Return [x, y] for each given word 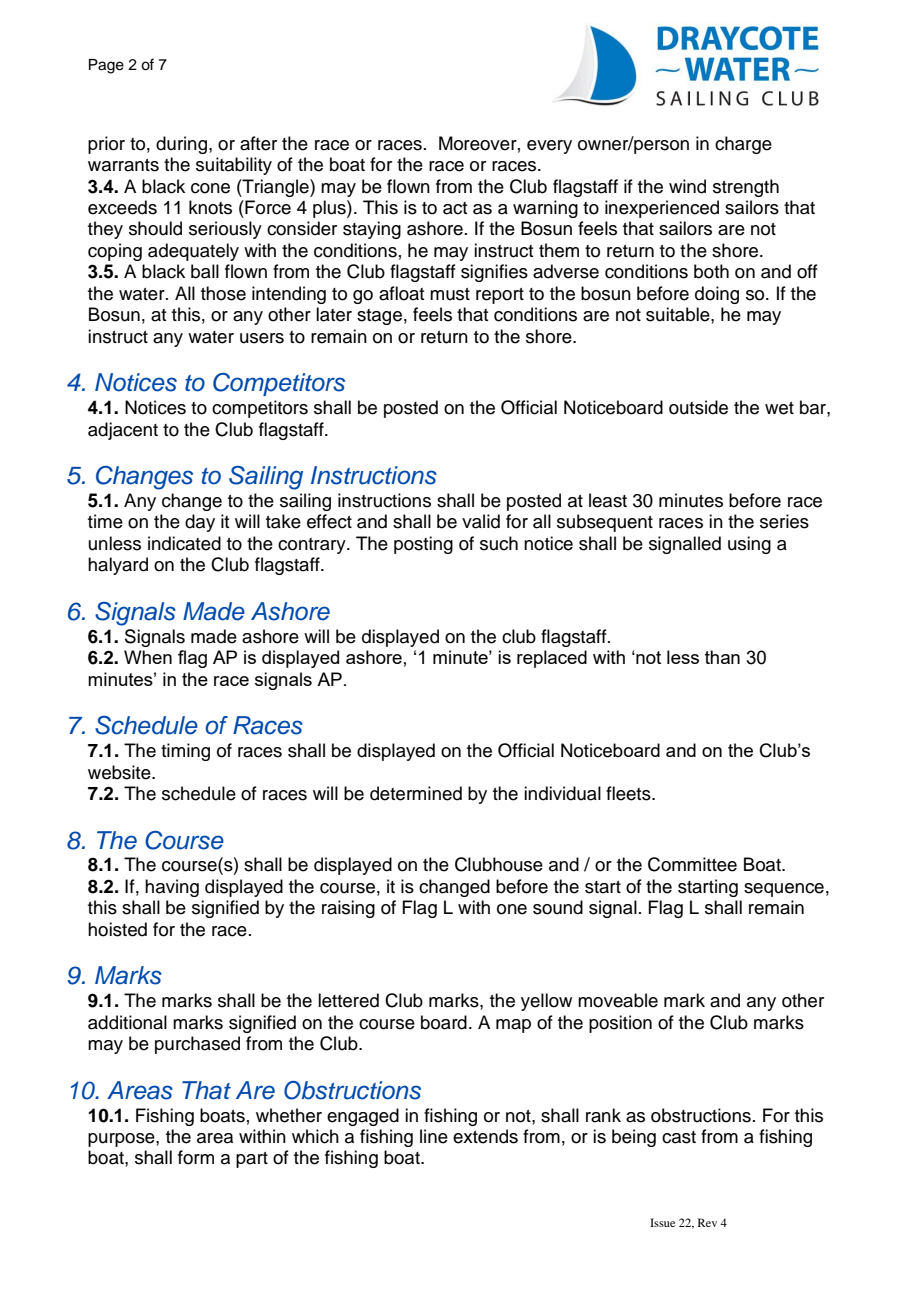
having [172, 888]
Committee [692, 864]
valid [481, 521]
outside [698, 407]
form [196, 1157]
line [434, 1136]
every [549, 147]
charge [743, 145]
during [181, 145]
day [200, 523]
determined [416, 793]
